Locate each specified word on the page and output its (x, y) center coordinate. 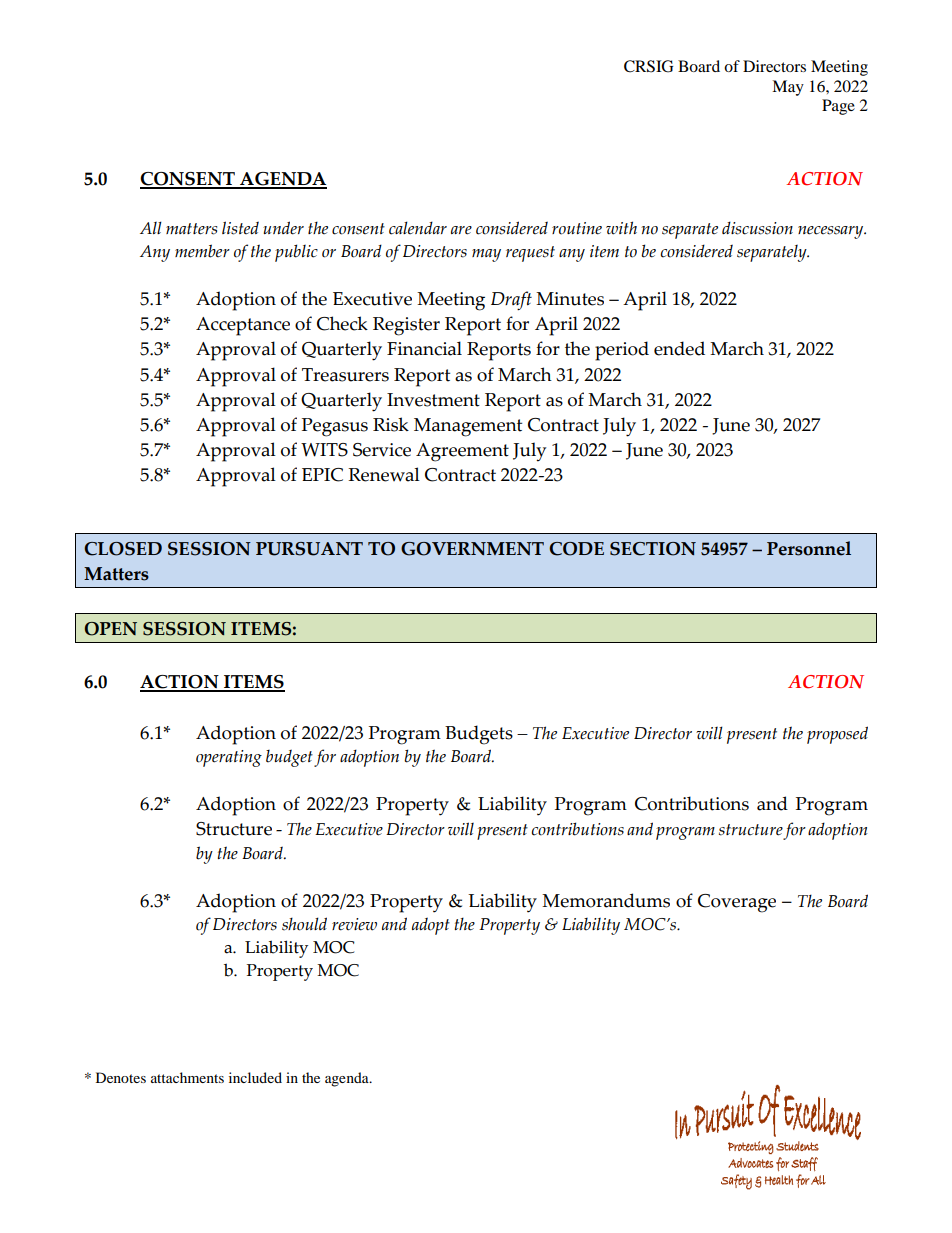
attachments (187, 1077)
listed (240, 228)
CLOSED (123, 549)
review (354, 924)
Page (838, 107)
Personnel (809, 548)
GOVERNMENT (472, 549)
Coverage (737, 903)
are (461, 230)
